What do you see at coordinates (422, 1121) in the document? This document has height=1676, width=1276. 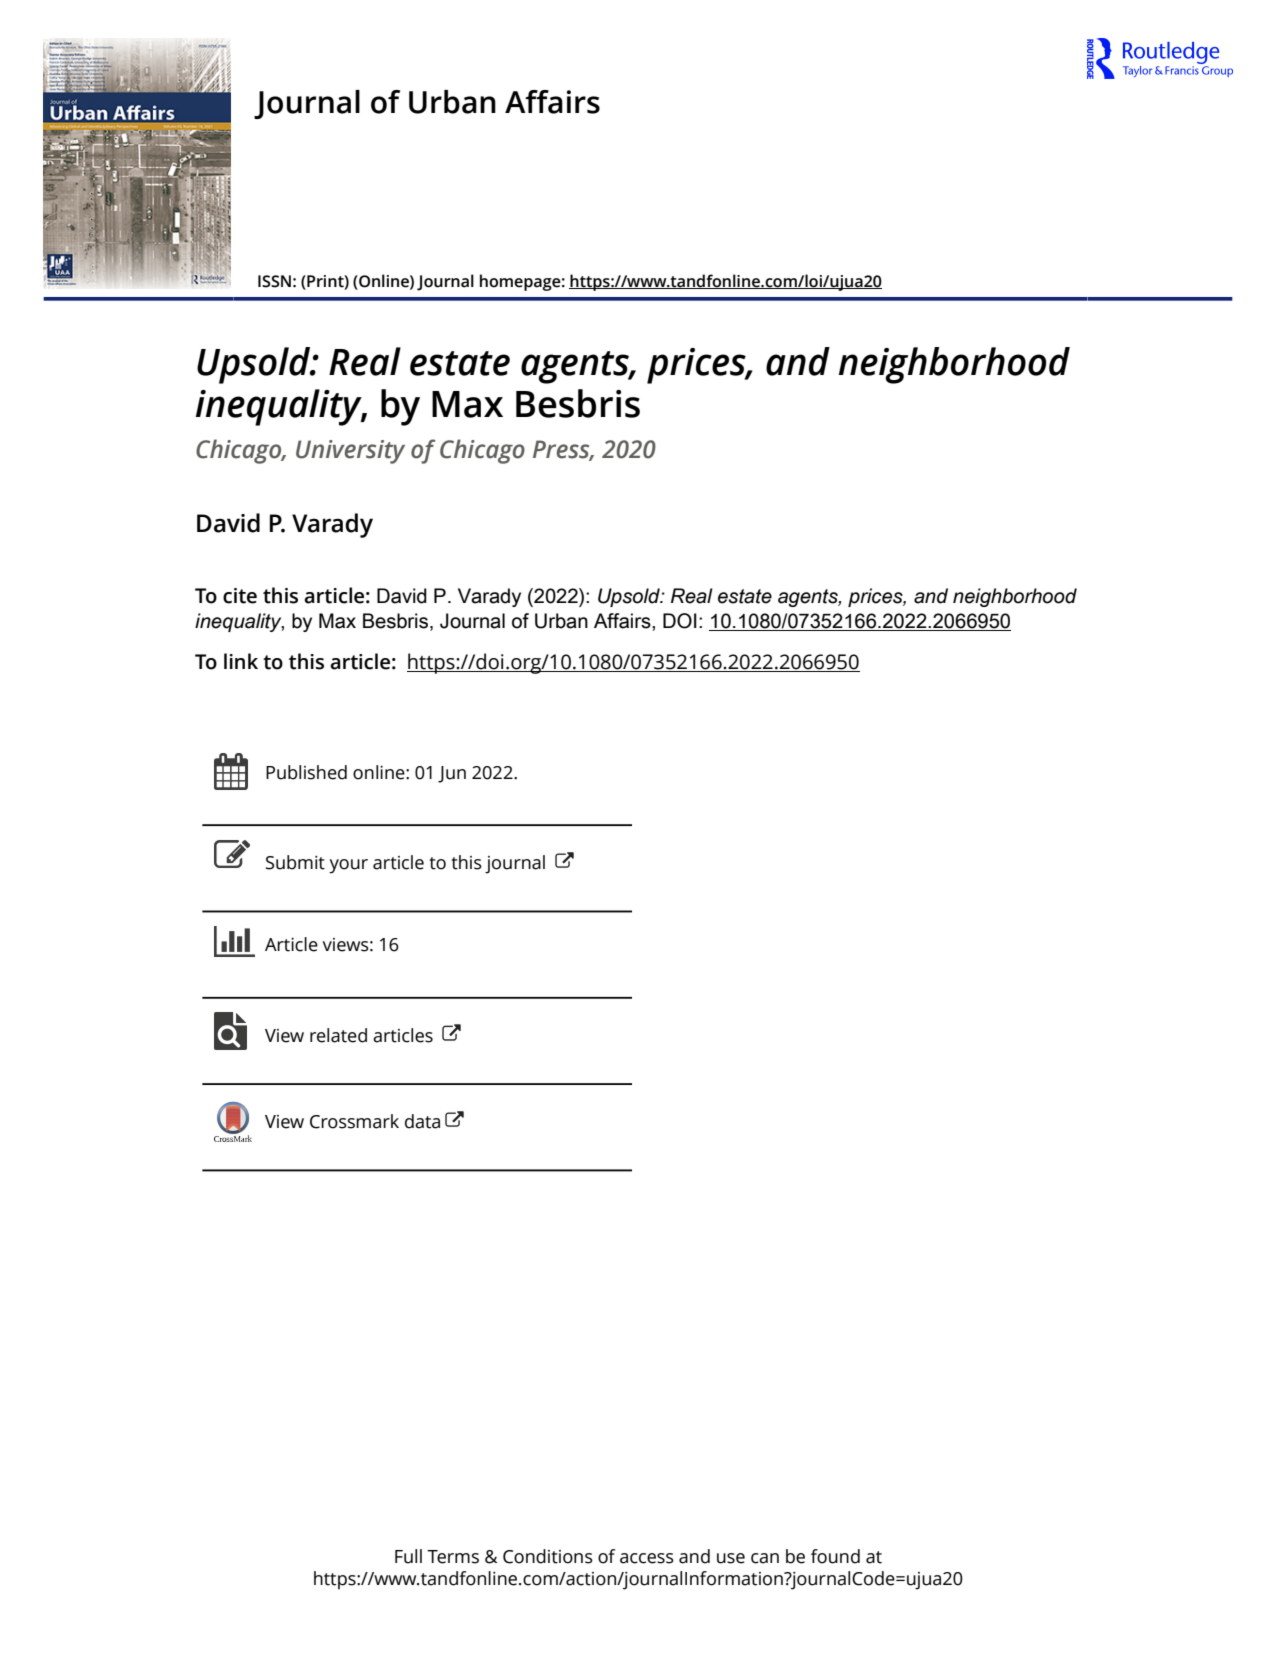 I see `data` at bounding box center [422, 1121].
